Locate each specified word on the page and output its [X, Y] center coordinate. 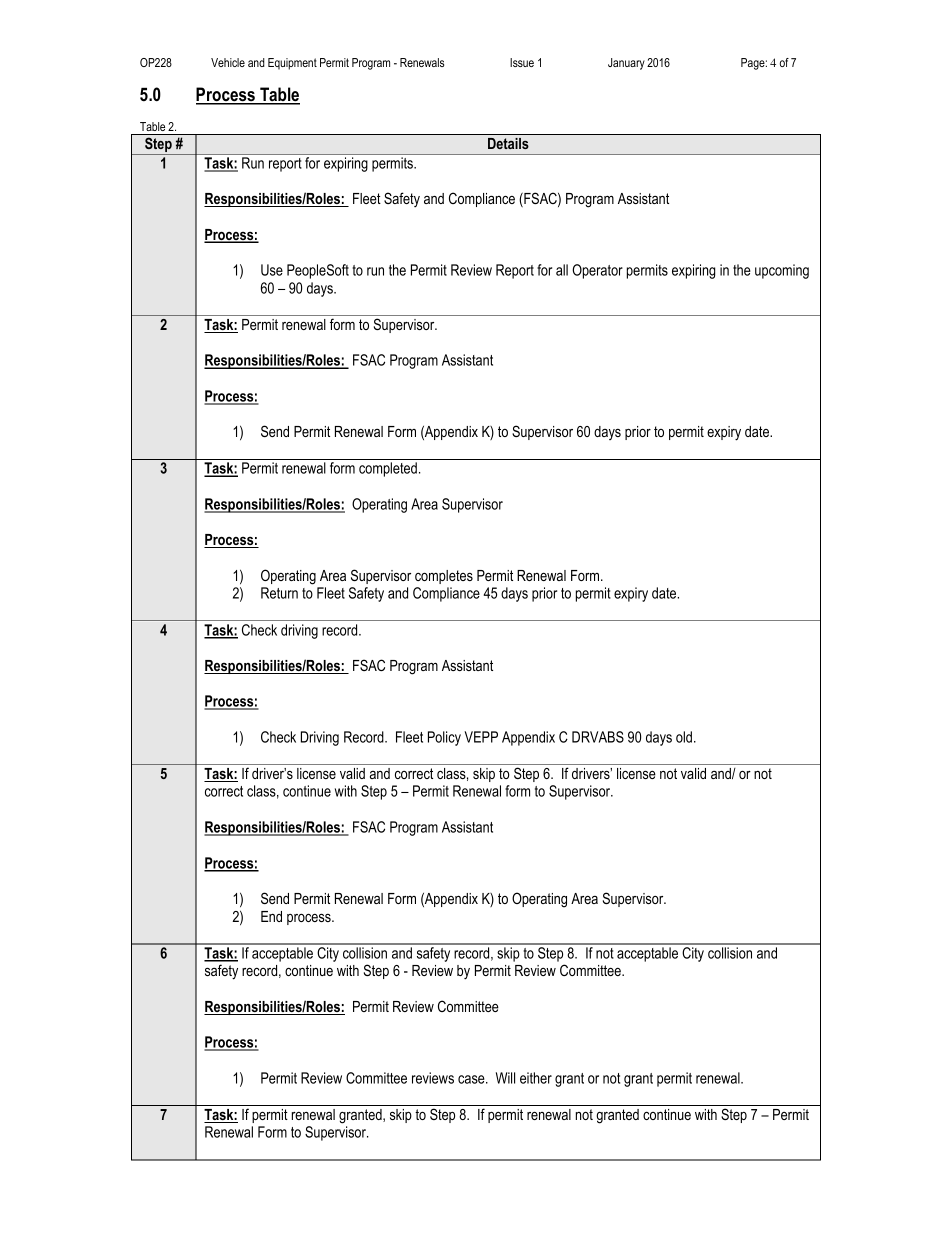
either [536, 1078]
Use [272, 270]
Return [279, 593]
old [684, 737]
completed [388, 469]
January [626, 64]
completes [444, 577]
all [562, 270]
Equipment [292, 64]
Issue [522, 62]
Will [505, 1078]
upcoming [782, 271]
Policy [444, 738]
